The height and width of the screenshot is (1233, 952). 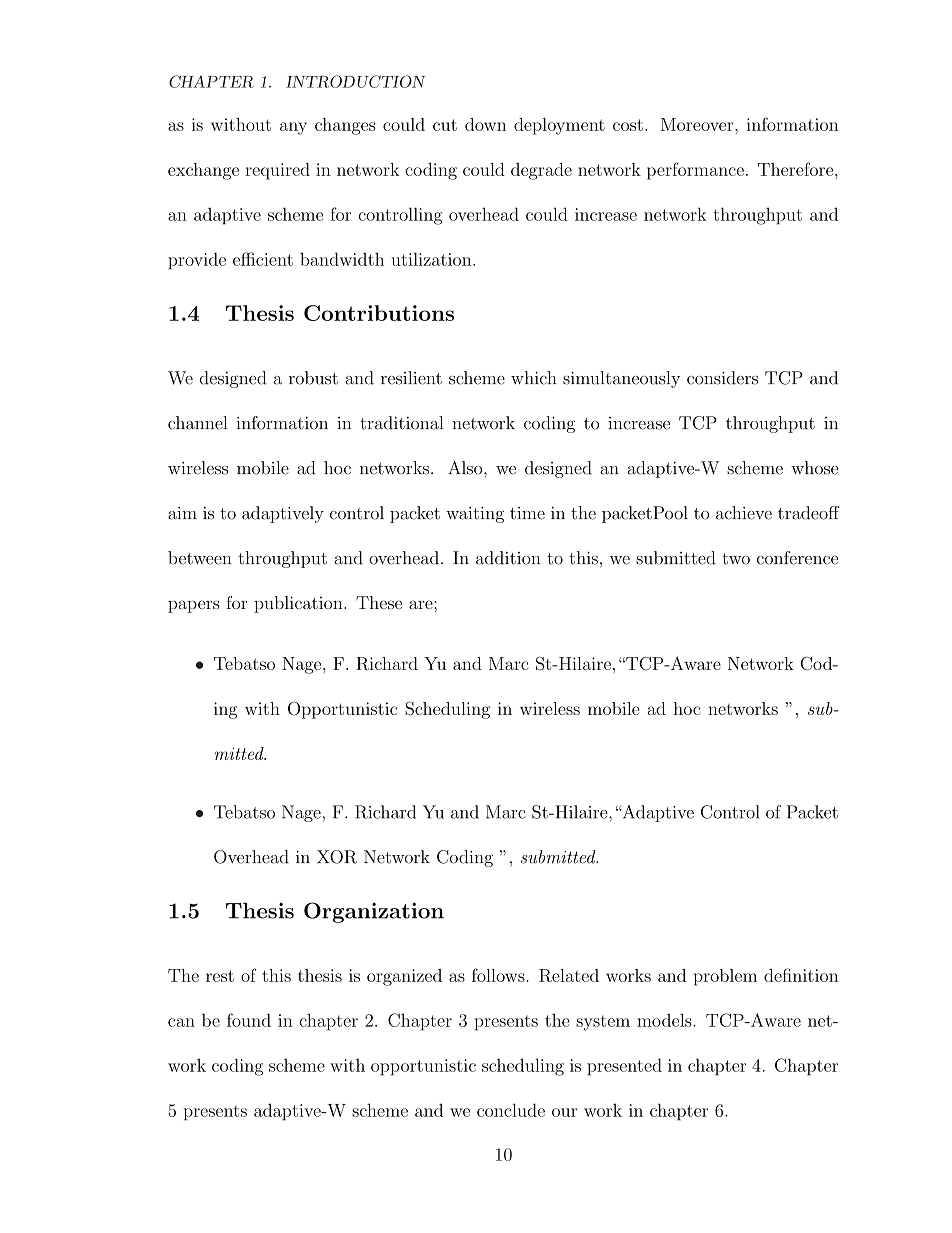 I want to click on Moreover, so click(x=697, y=124).
